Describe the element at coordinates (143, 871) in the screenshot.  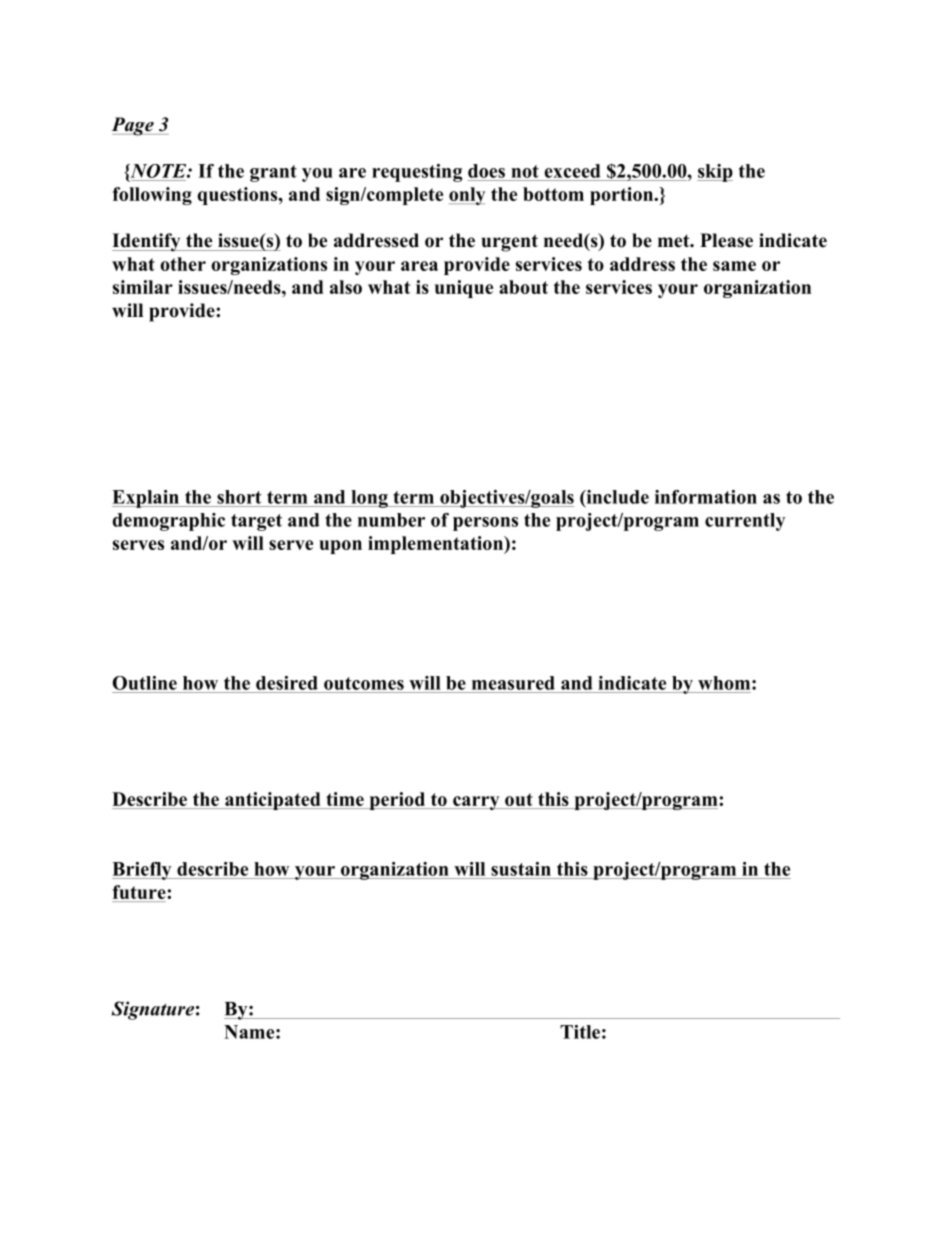
I see `Briefly` at that location.
